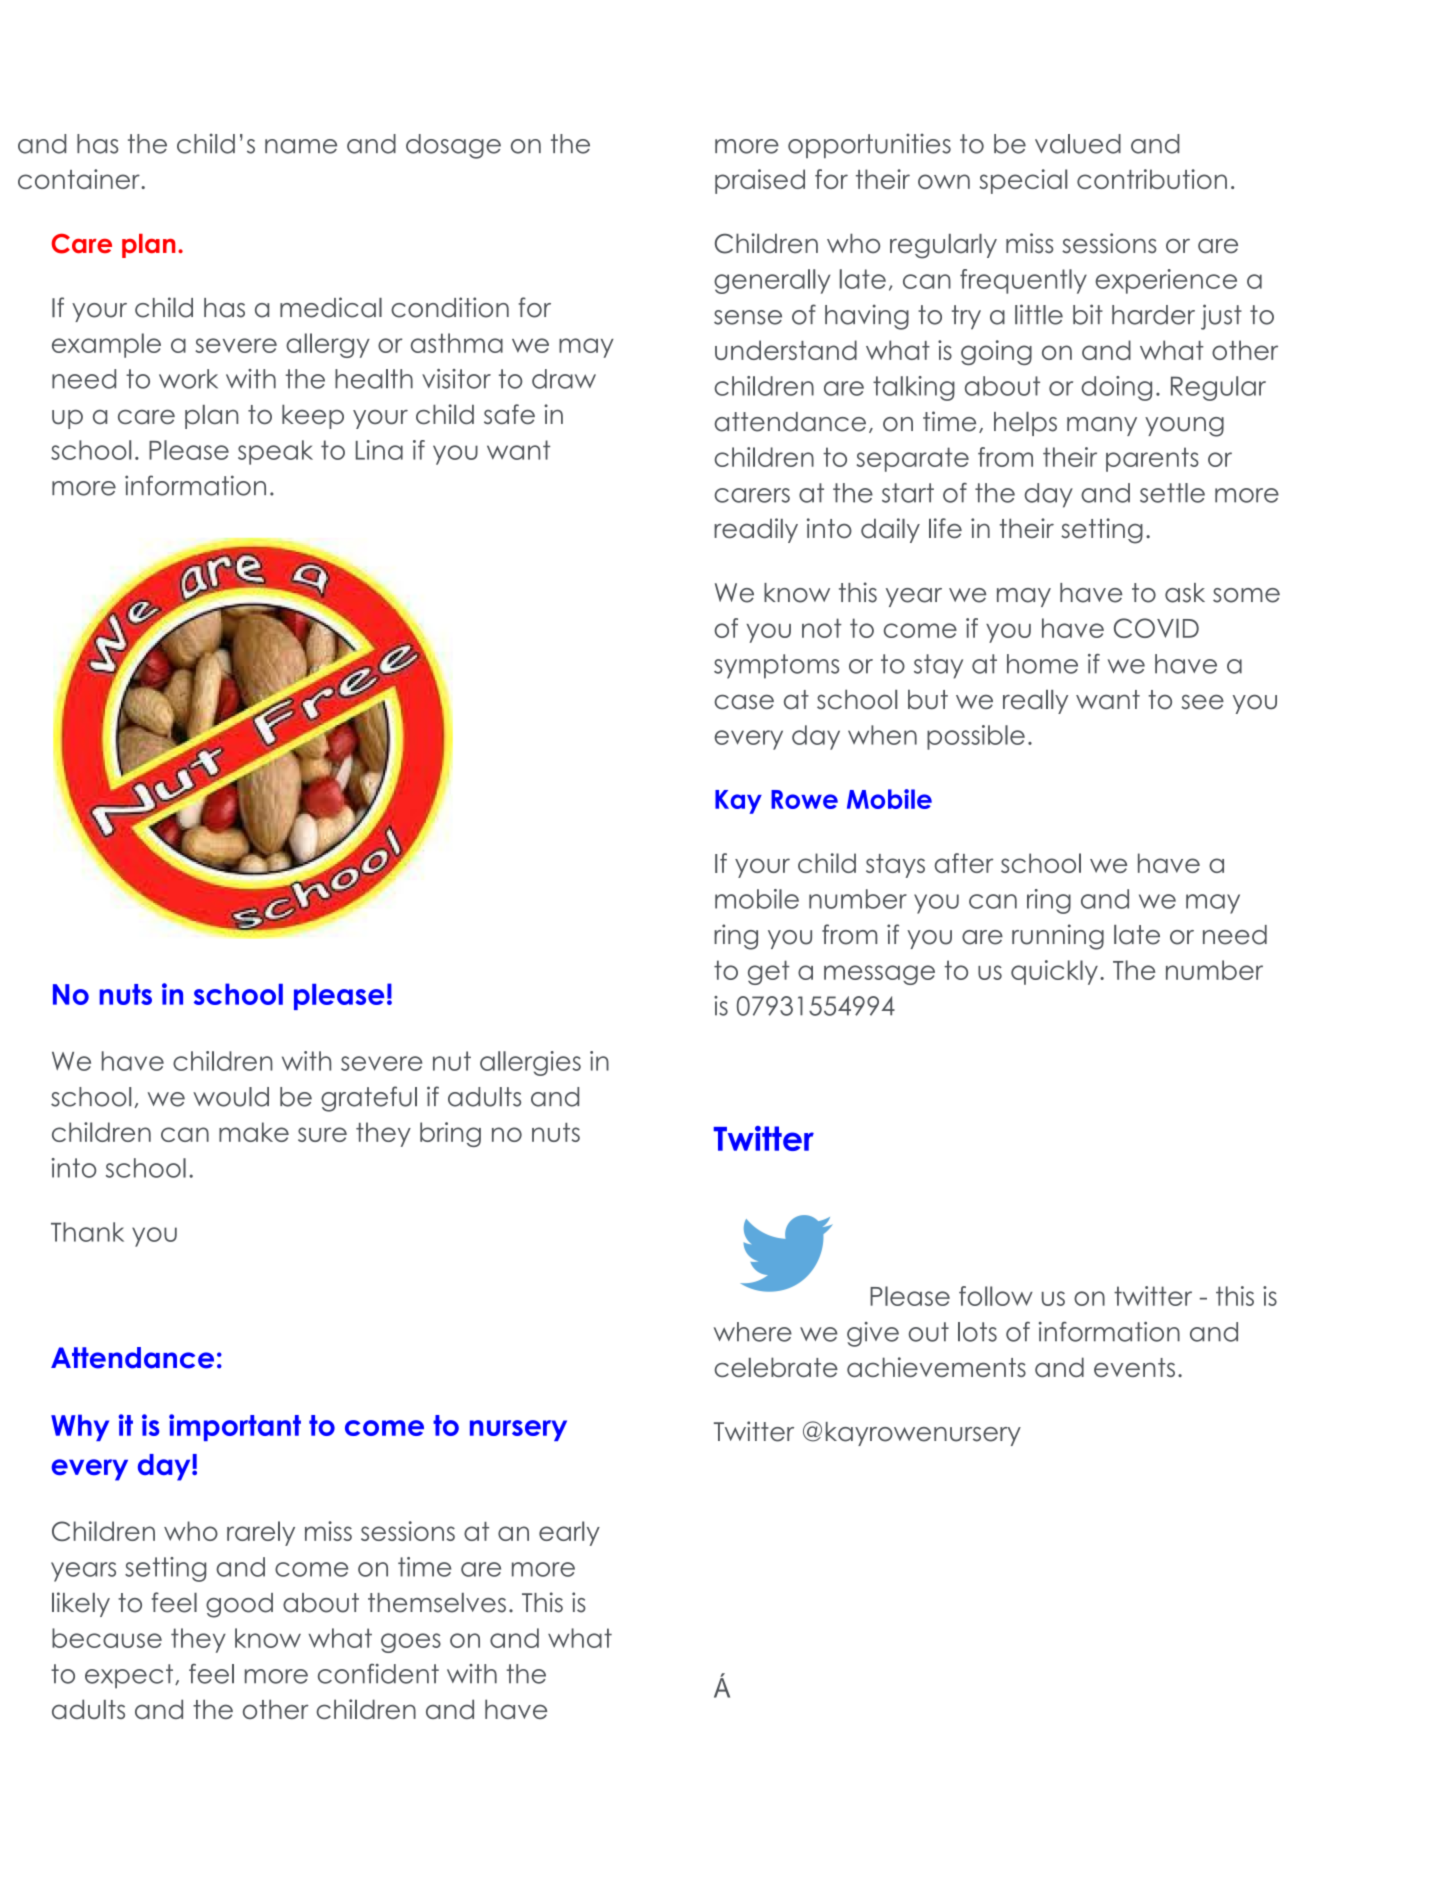 The height and width of the page is (1881, 1454). I want to click on follow, so click(996, 1296).
